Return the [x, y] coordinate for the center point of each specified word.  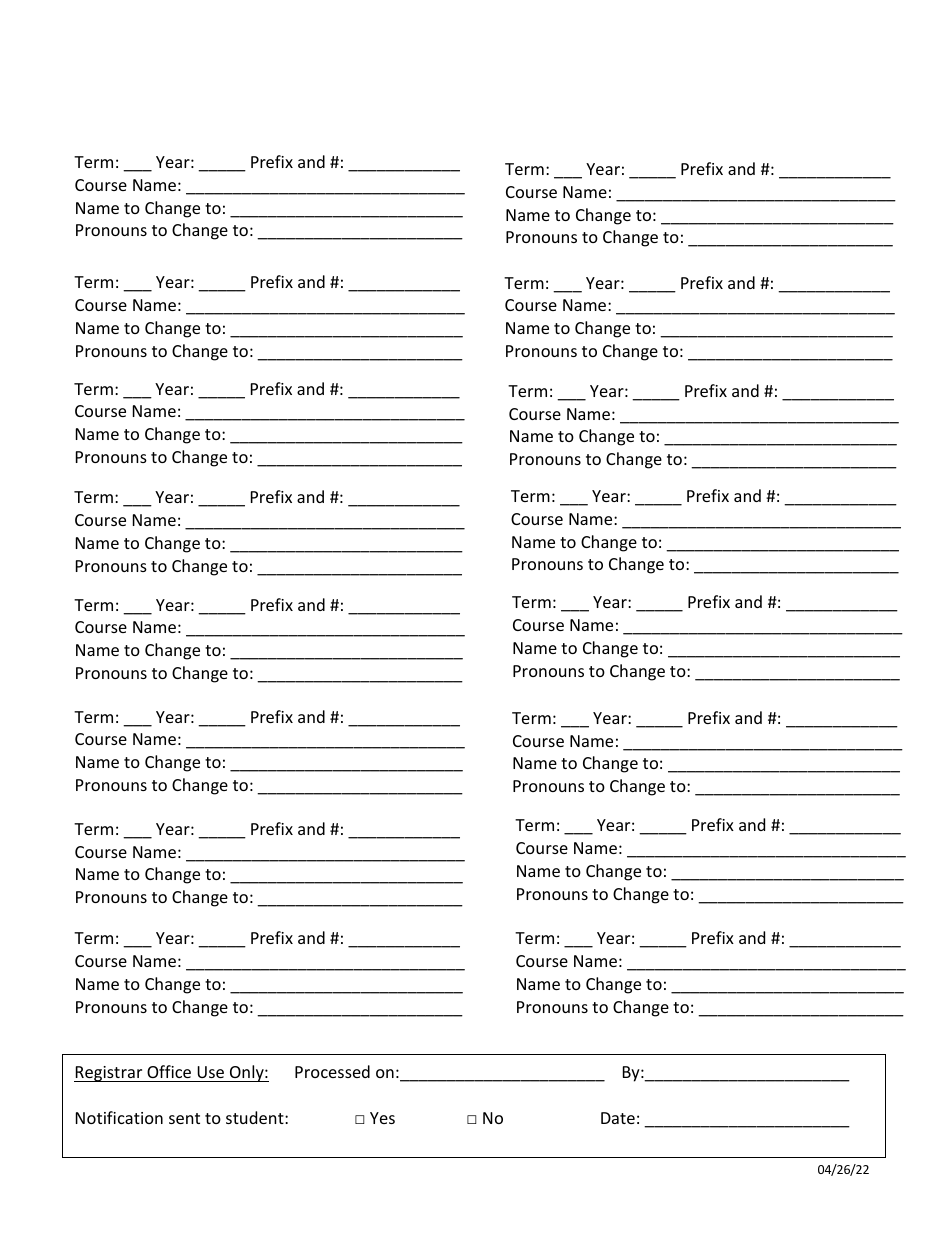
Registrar [109, 1074]
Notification [119, 1117]
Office [169, 1071]
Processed [332, 1071]
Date [618, 1118]
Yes [382, 1118]
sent [184, 1118]
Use [210, 1072]
